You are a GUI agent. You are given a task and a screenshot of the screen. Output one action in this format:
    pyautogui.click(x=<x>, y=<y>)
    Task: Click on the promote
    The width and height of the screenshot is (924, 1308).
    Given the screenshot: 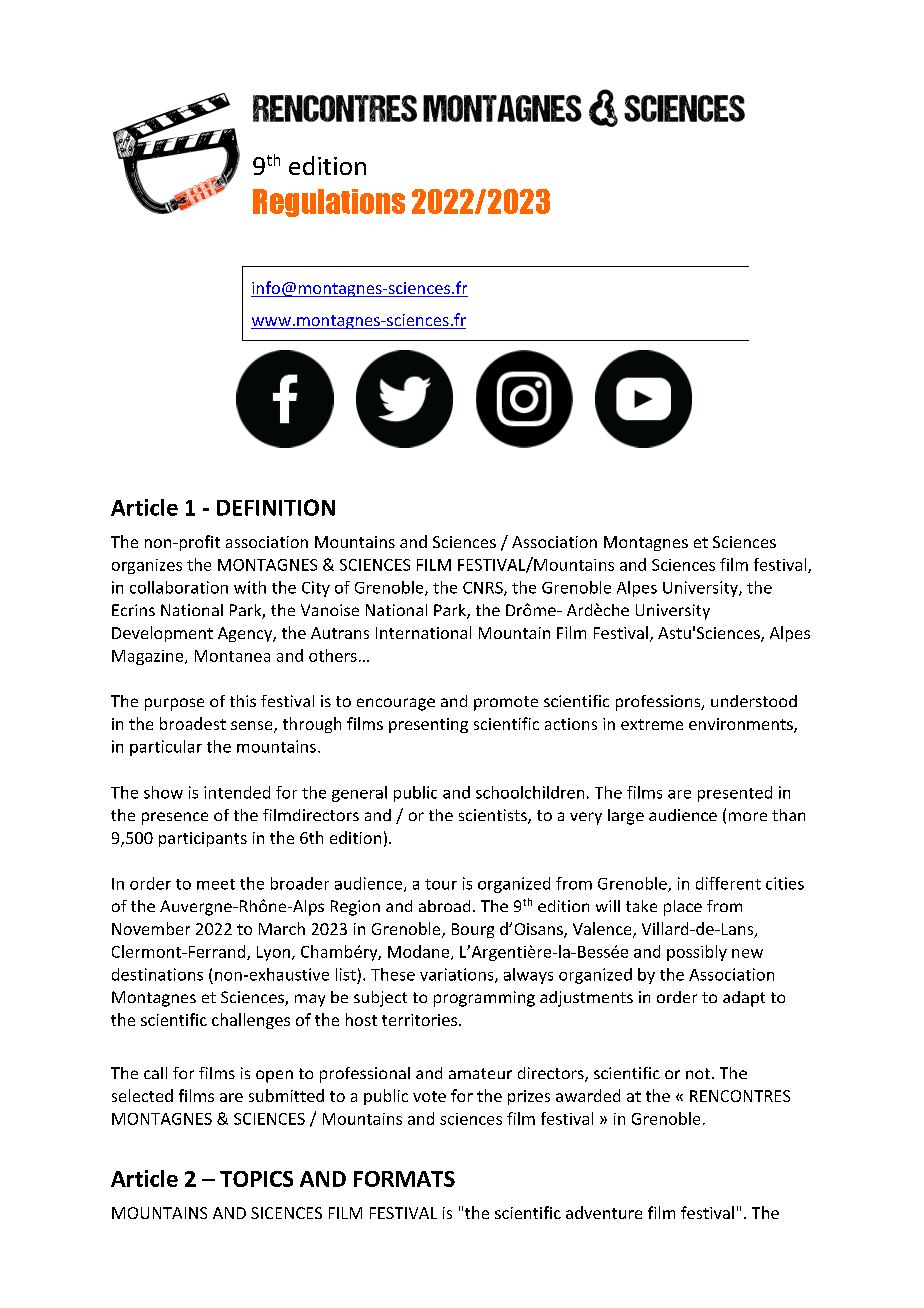 What is the action you would take?
    pyautogui.click(x=506, y=703)
